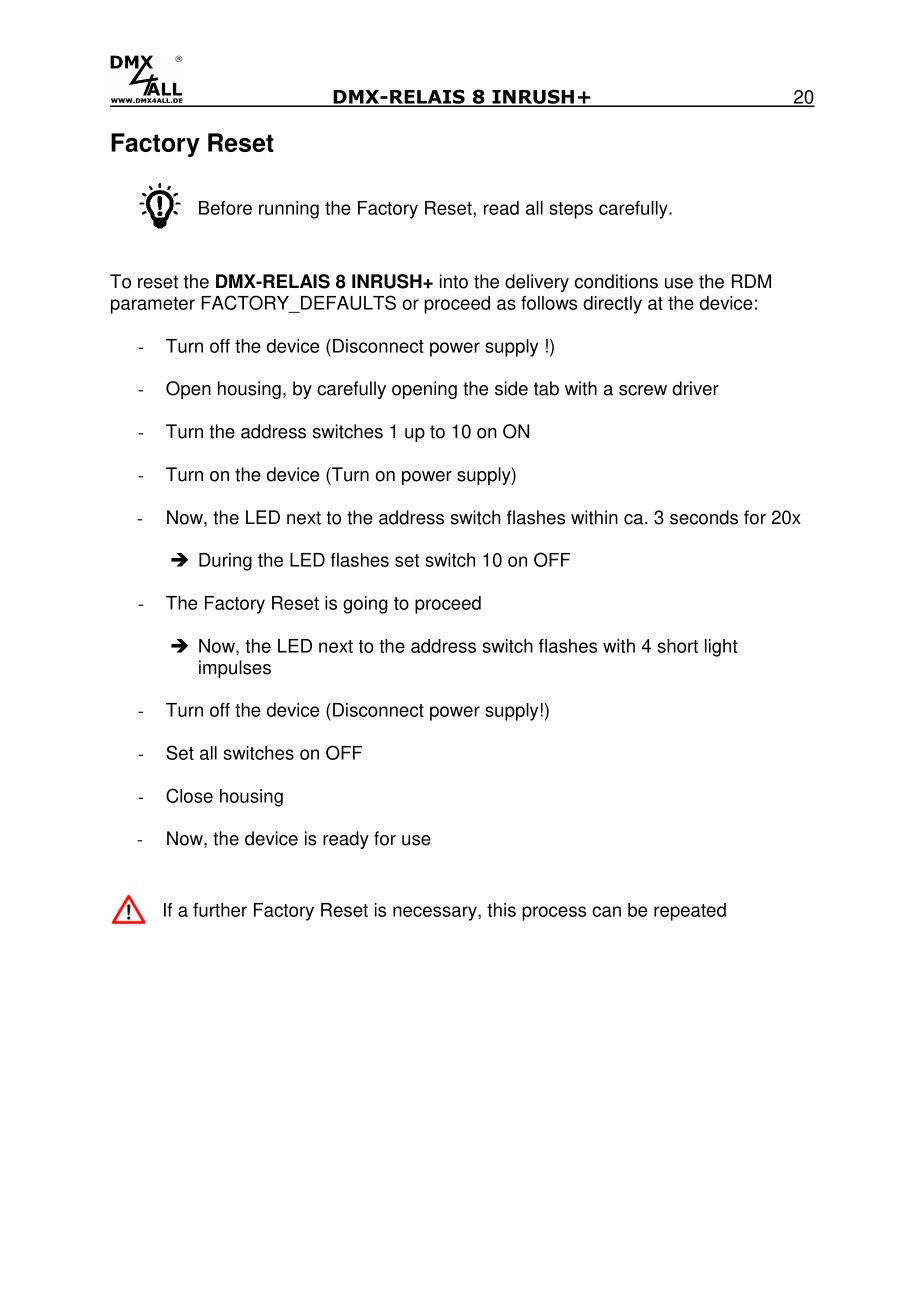  Describe the element at coordinates (690, 912) in the image. I see `repeated` at that location.
